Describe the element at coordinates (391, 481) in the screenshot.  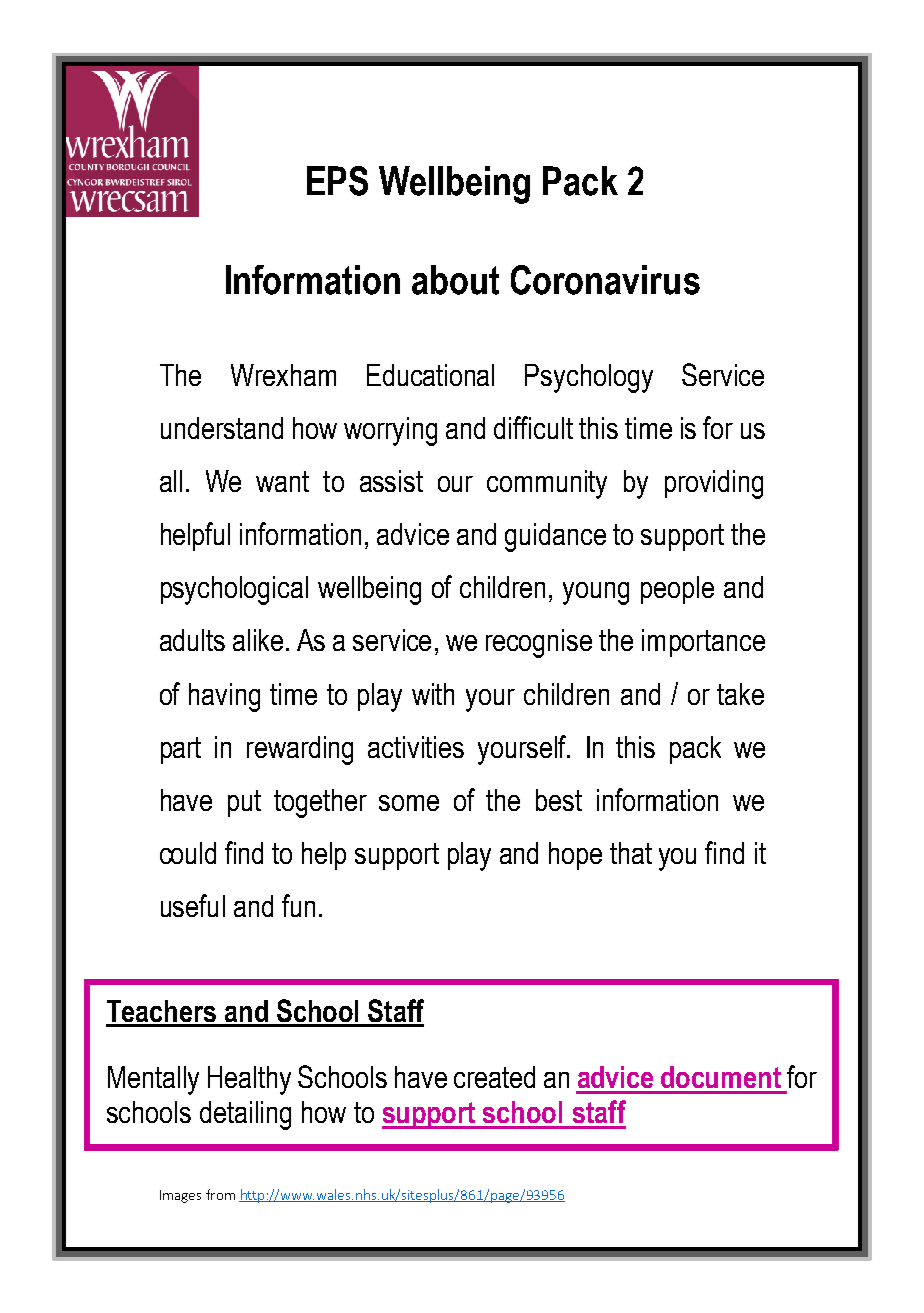
I see `assist` at that location.
